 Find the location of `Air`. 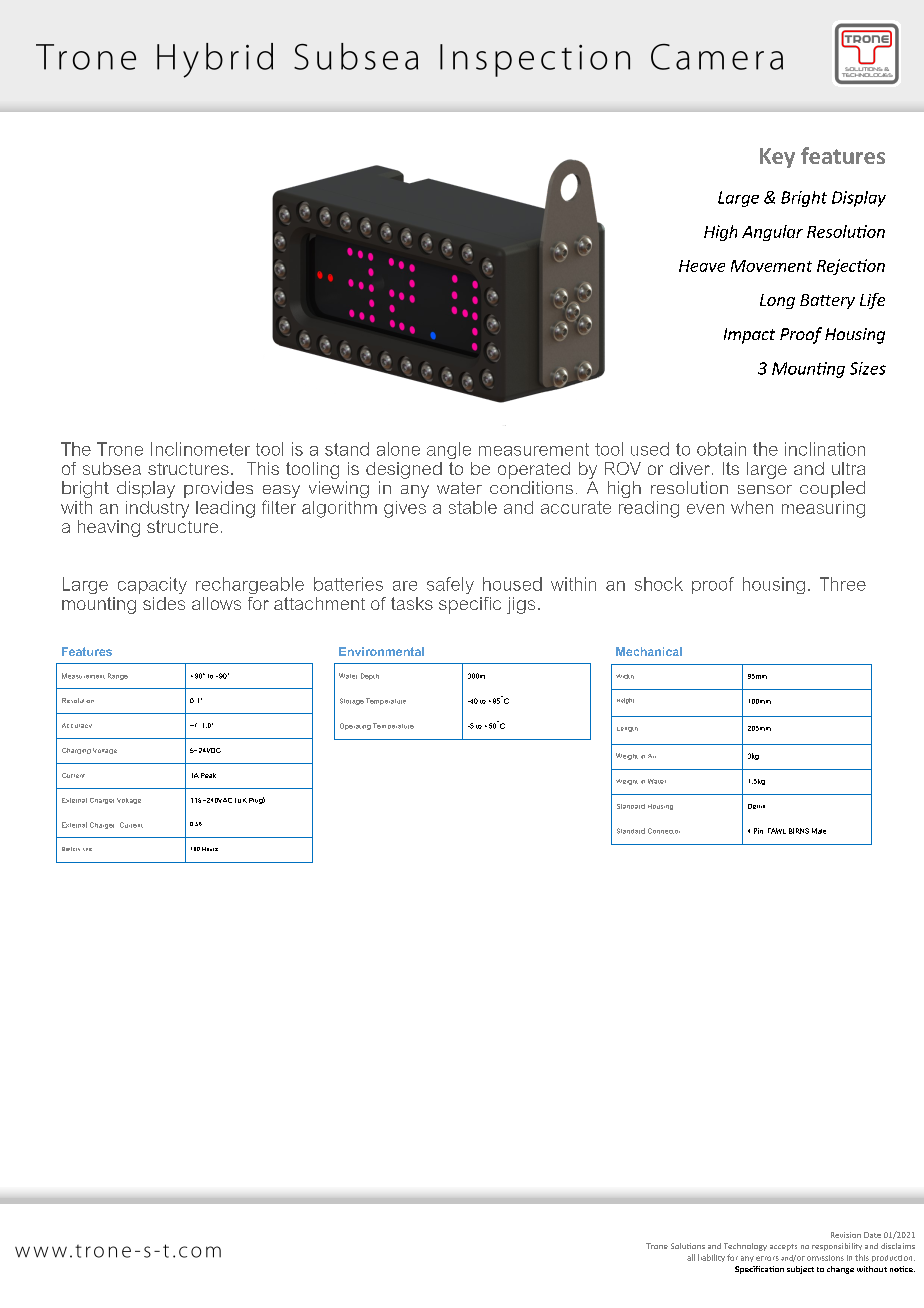

Air is located at coordinates (652, 756).
